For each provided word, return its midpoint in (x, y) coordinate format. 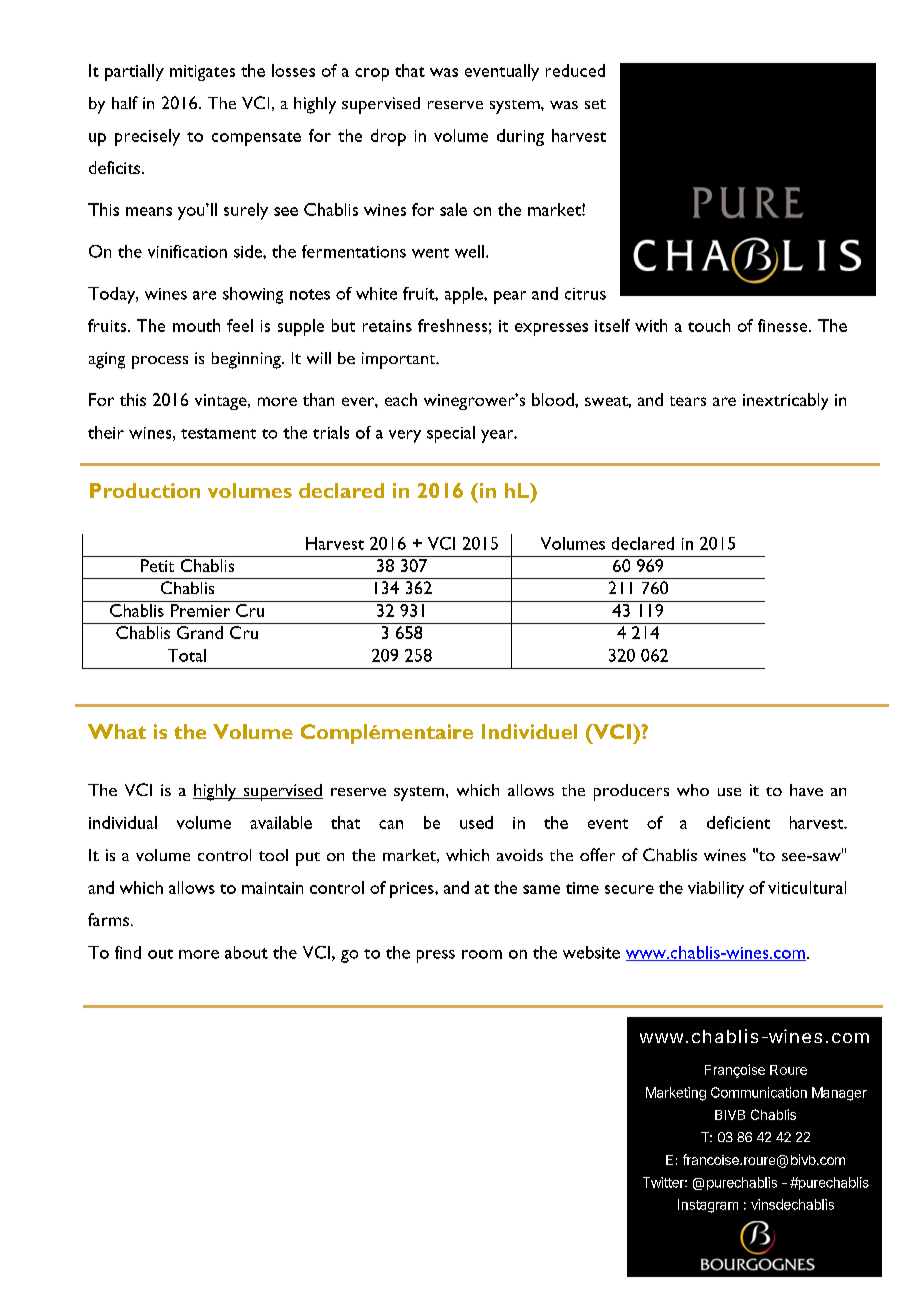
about (246, 952)
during (520, 137)
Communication (759, 1092)
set (595, 104)
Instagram (708, 1206)
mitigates (202, 73)
